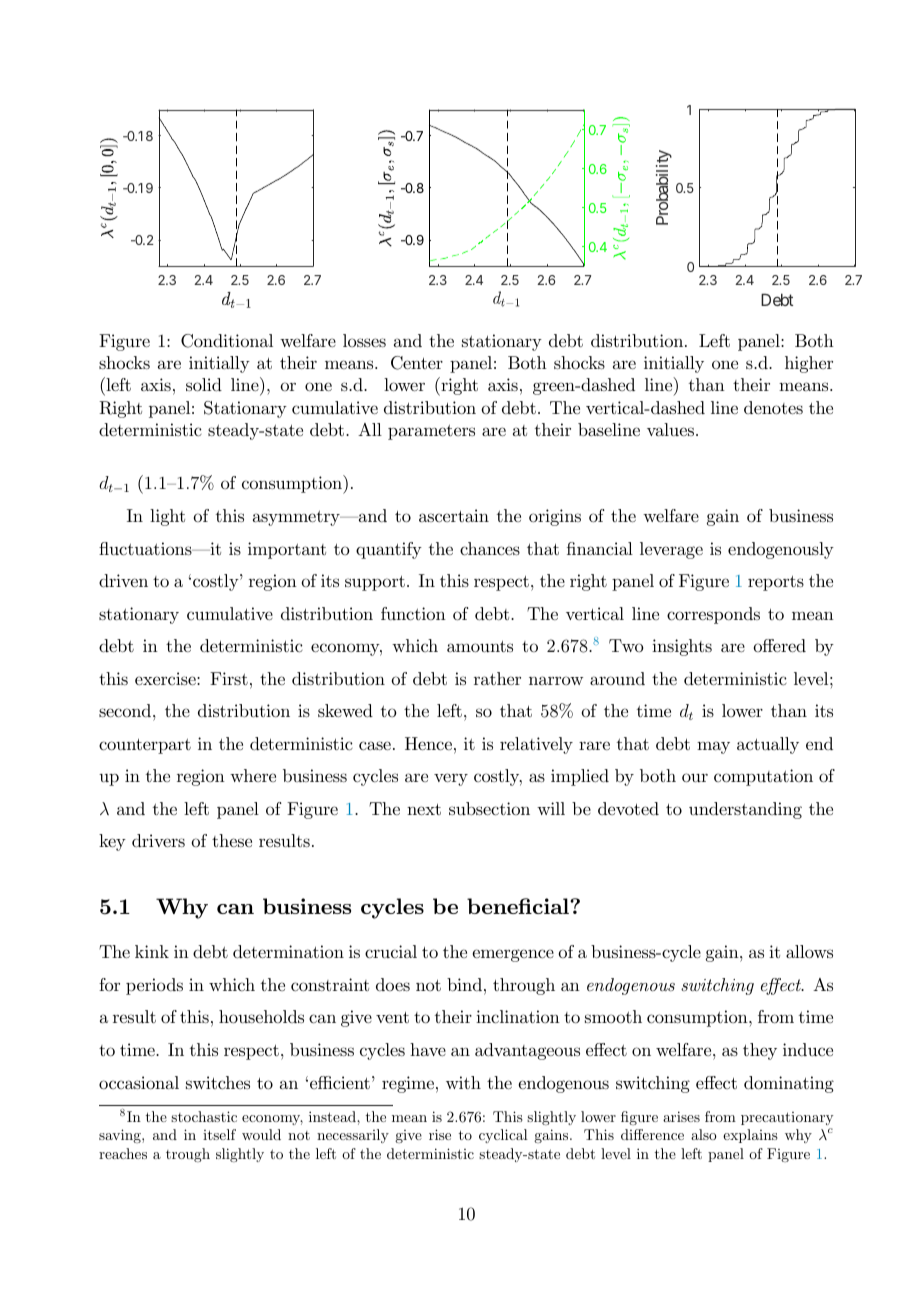 The width and height of the document is (924, 1308). What do you see at coordinates (704, 1134) in the document?
I see `also` at bounding box center [704, 1134].
